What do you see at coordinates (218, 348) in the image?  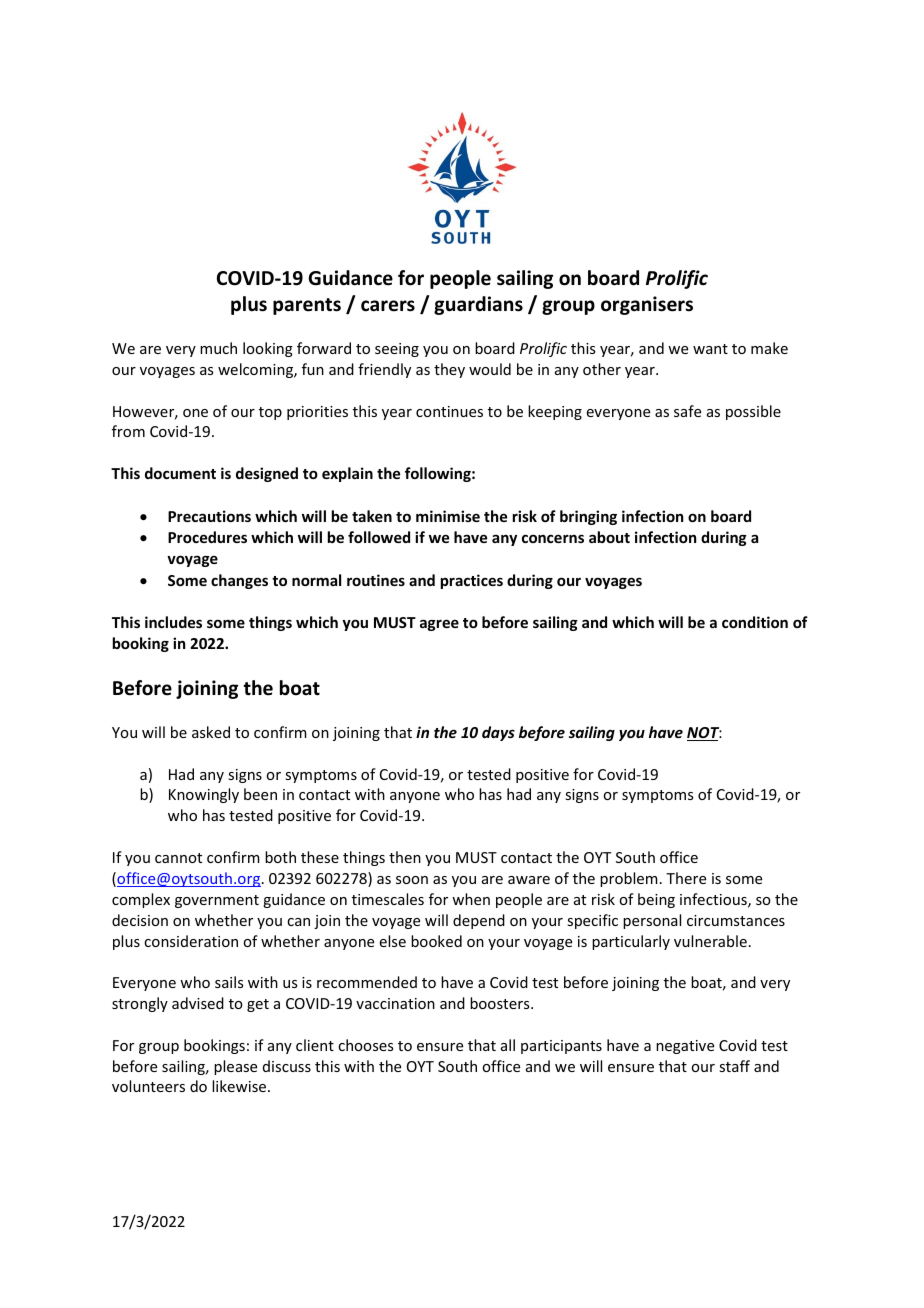 I see `much` at bounding box center [218, 348].
